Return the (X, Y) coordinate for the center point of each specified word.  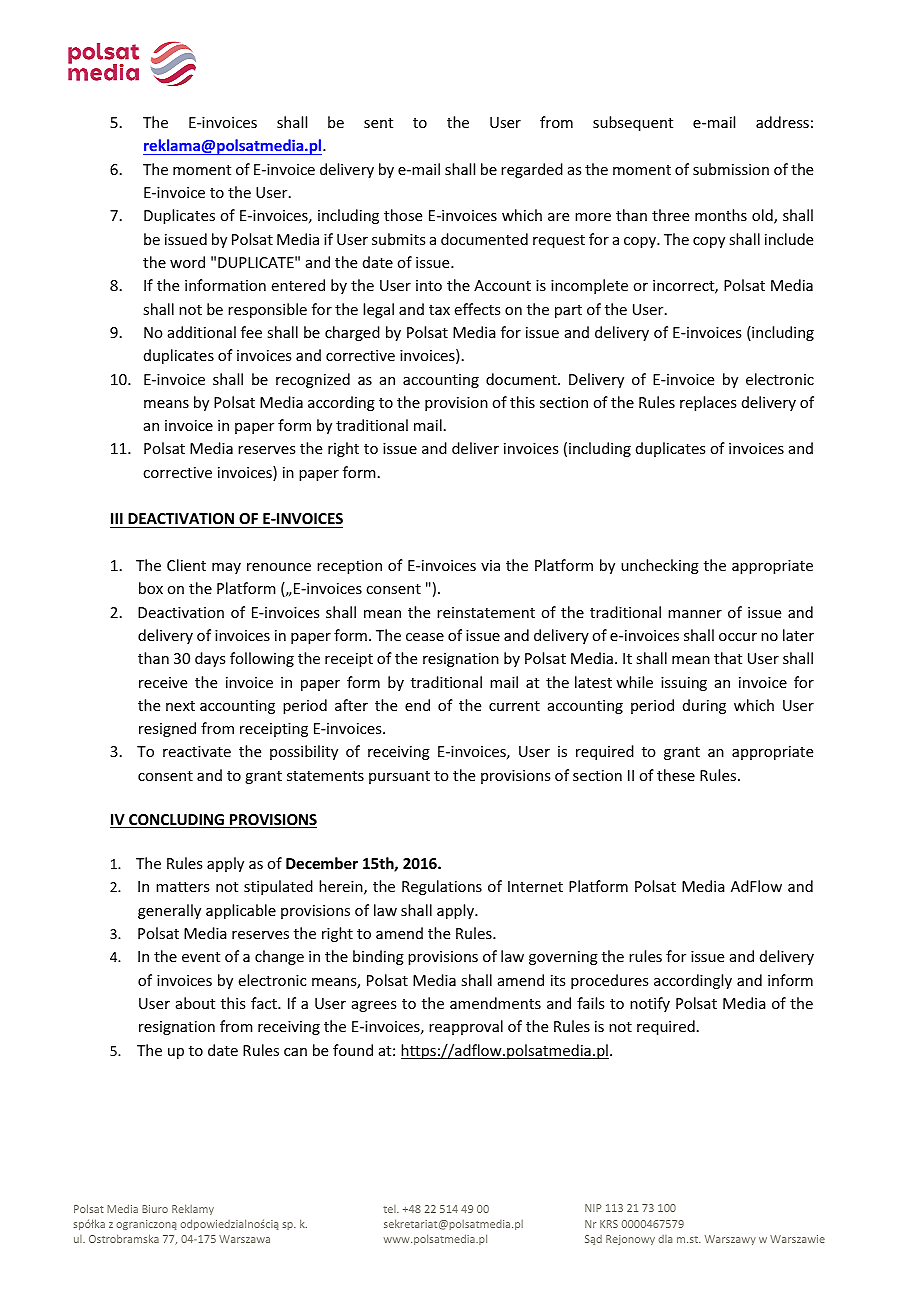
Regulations (442, 887)
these (676, 775)
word (187, 262)
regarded (532, 170)
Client (186, 565)
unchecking (660, 566)
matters (182, 887)
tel (390, 1209)
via (490, 565)
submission (731, 169)
